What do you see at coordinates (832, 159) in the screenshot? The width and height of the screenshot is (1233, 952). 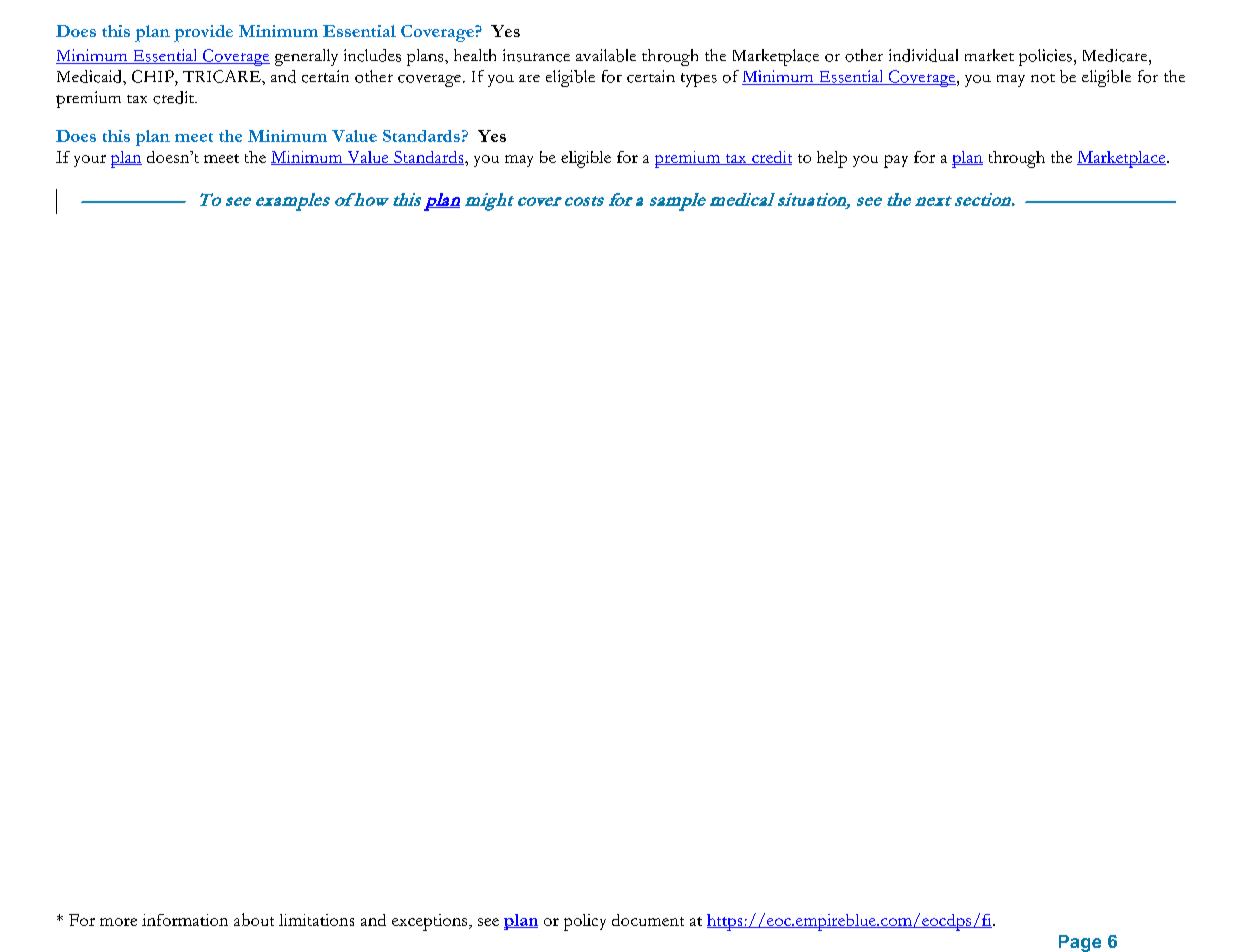 I see `help` at bounding box center [832, 159].
